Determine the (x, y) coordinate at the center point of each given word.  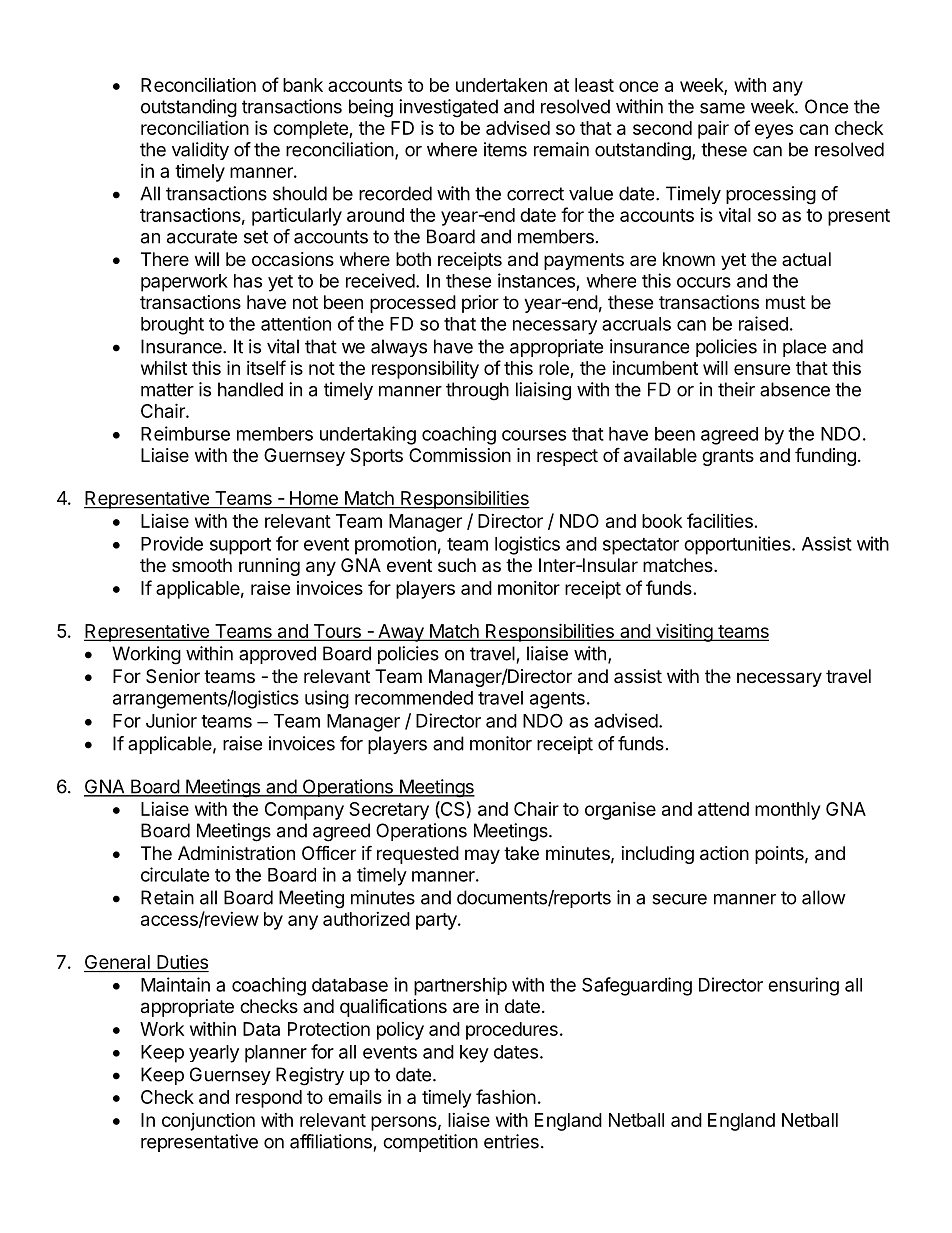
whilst (164, 368)
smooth (202, 565)
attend (723, 809)
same (722, 108)
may (482, 856)
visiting (683, 632)
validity (200, 151)
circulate (175, 874)
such (457, 565)
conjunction (208, 1122)
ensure (762, 369)
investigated (448, 108)
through (477, 391)
